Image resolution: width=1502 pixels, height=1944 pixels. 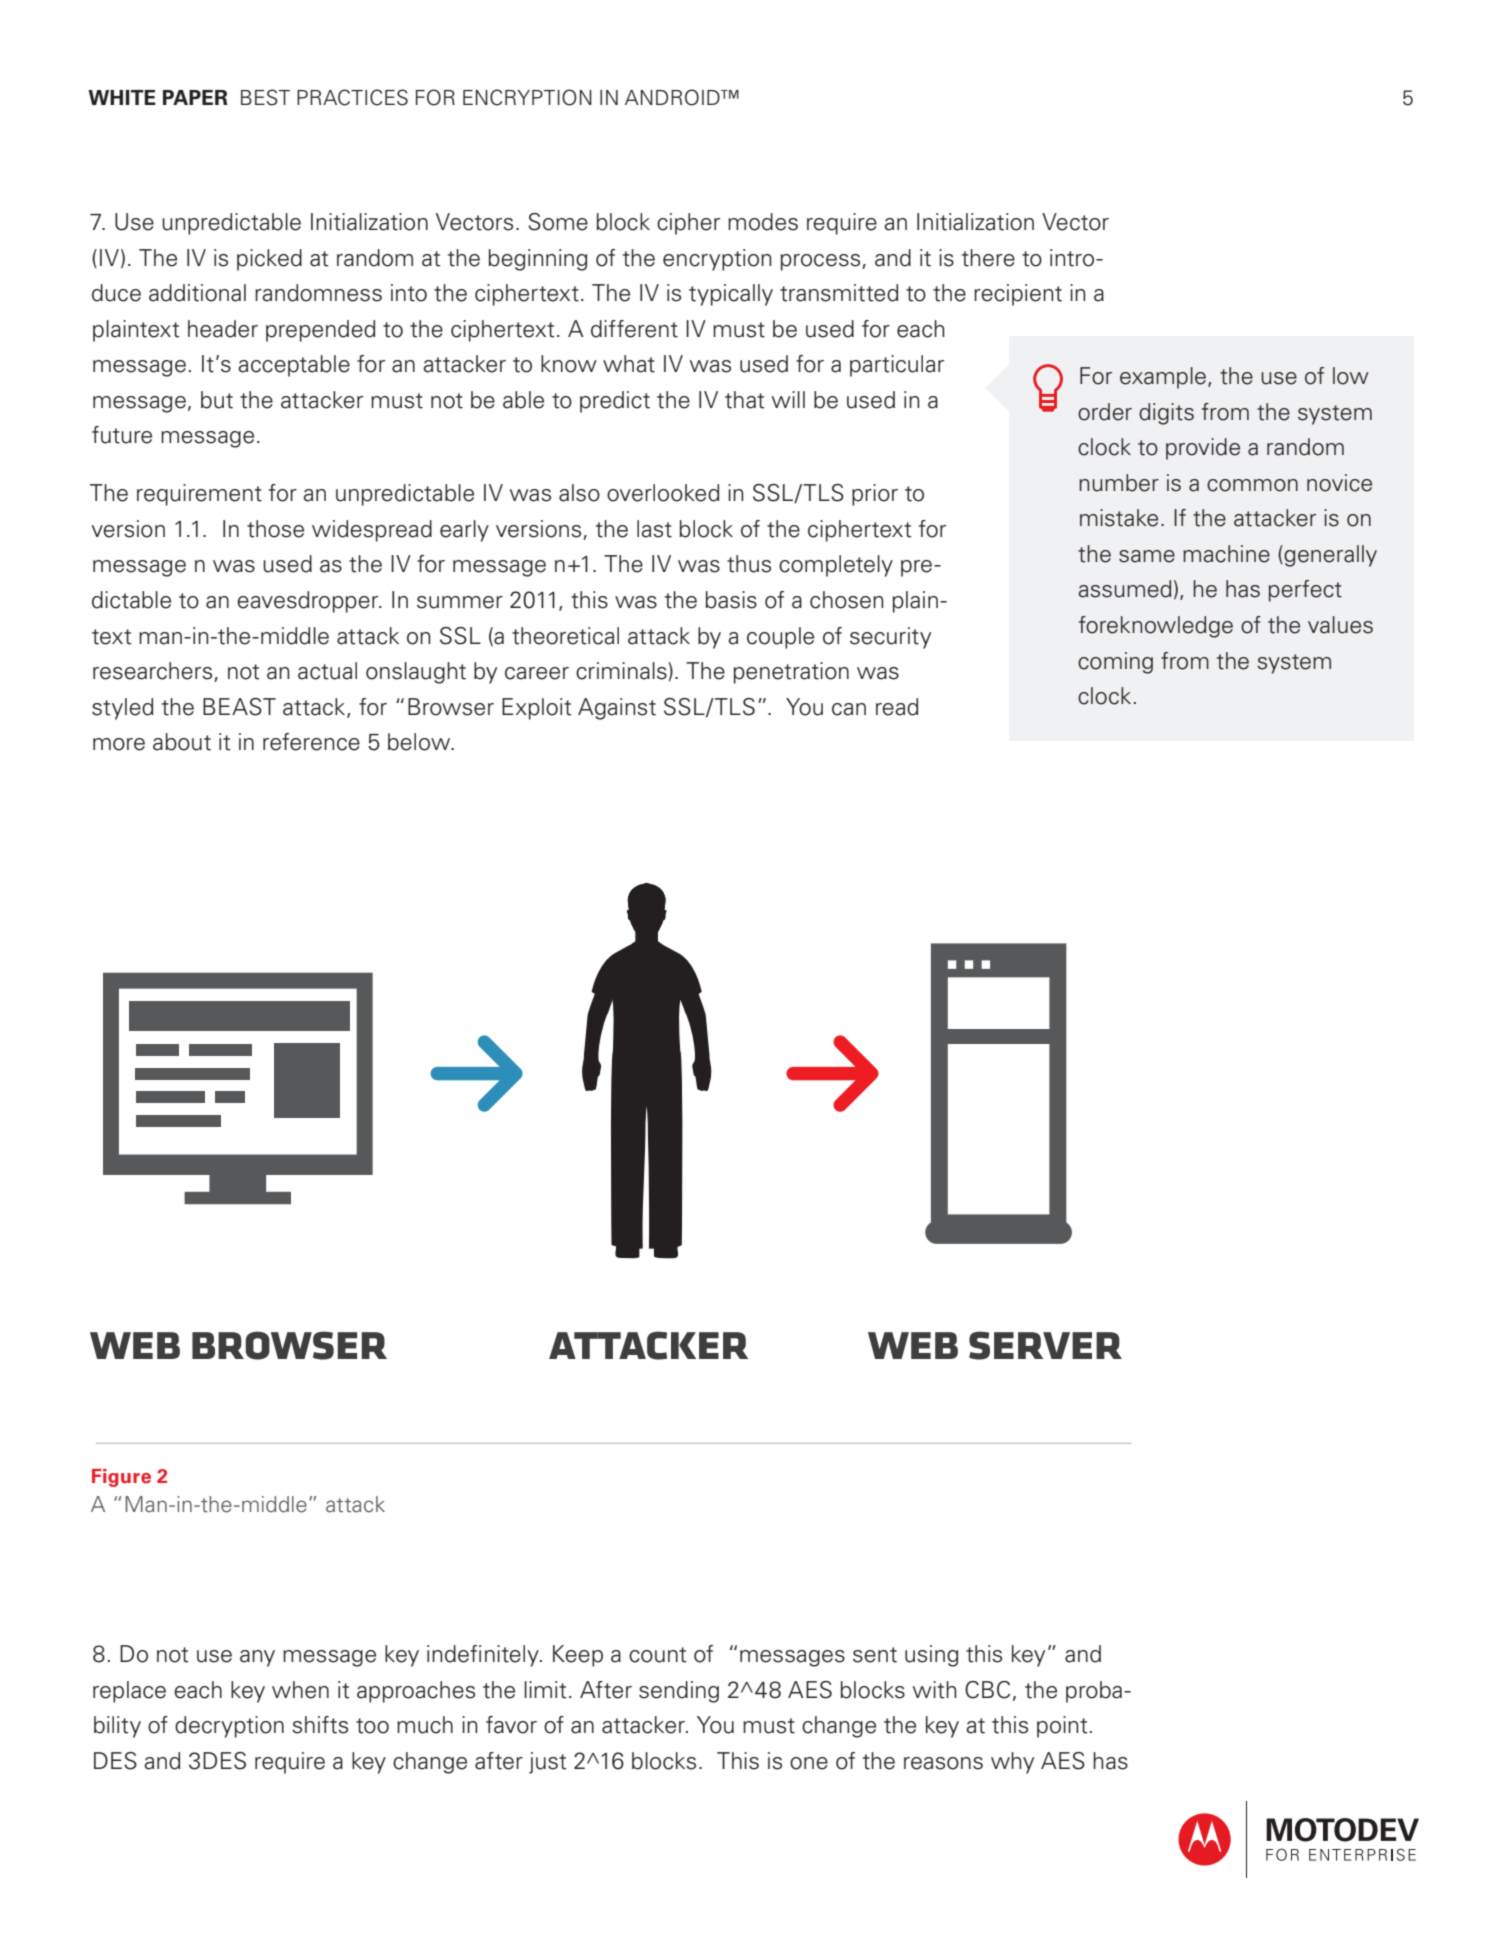 What do you see at coordinates (679, 1692) in the screenshot?
I see `sending` at bounding box center [679, 1692].
